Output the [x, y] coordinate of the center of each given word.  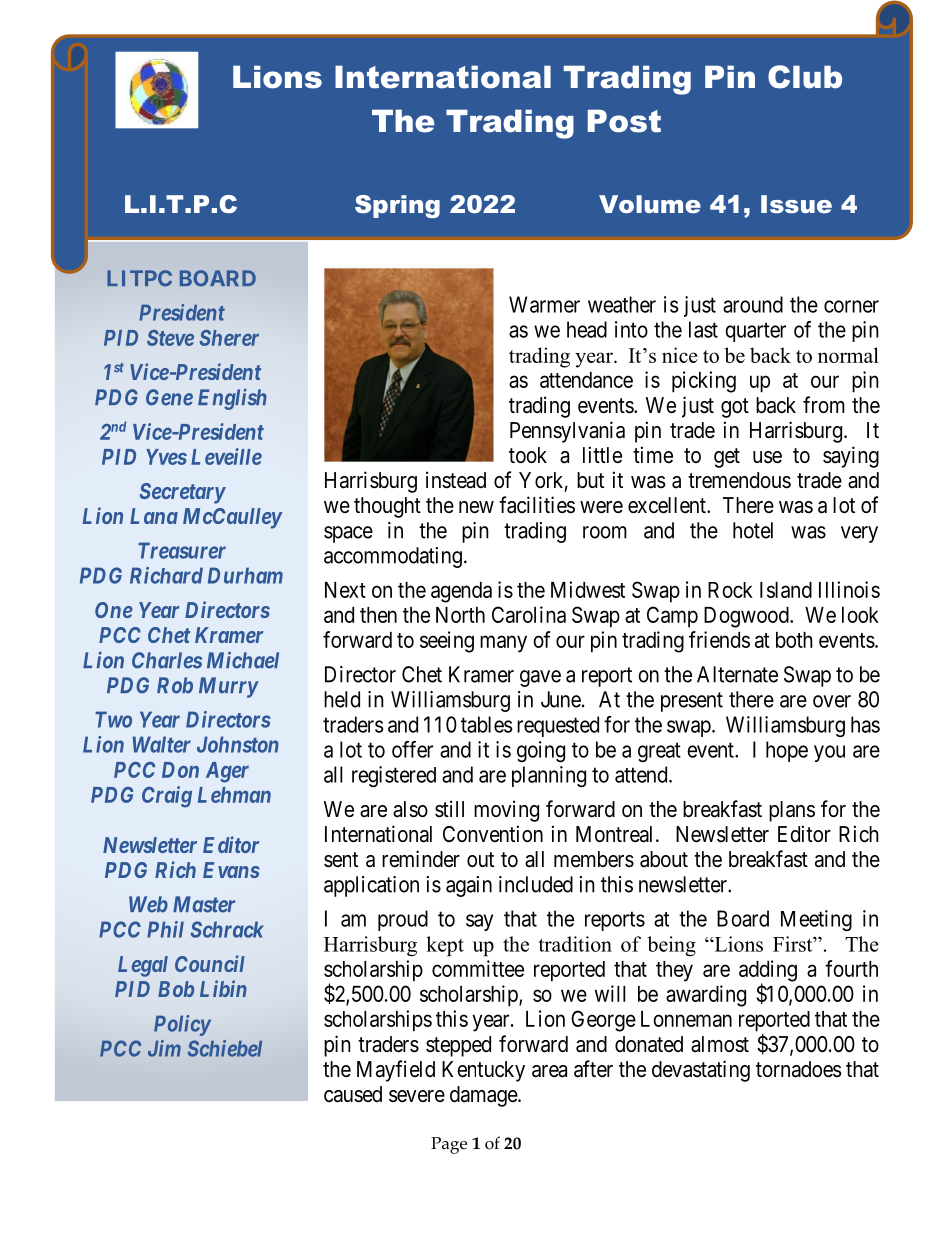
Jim [164, 1048]
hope [787, 751]
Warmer [544, 304]
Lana [154, 516]
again [469, 886]
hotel [753, 530]
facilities [537, 505]
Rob [175, 685]
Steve [170, 338]
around [753, 304]
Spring [397, 206]
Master [204, 904]
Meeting [816, 920]
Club [805, 77]
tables [486, 724]
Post [624, 121]
